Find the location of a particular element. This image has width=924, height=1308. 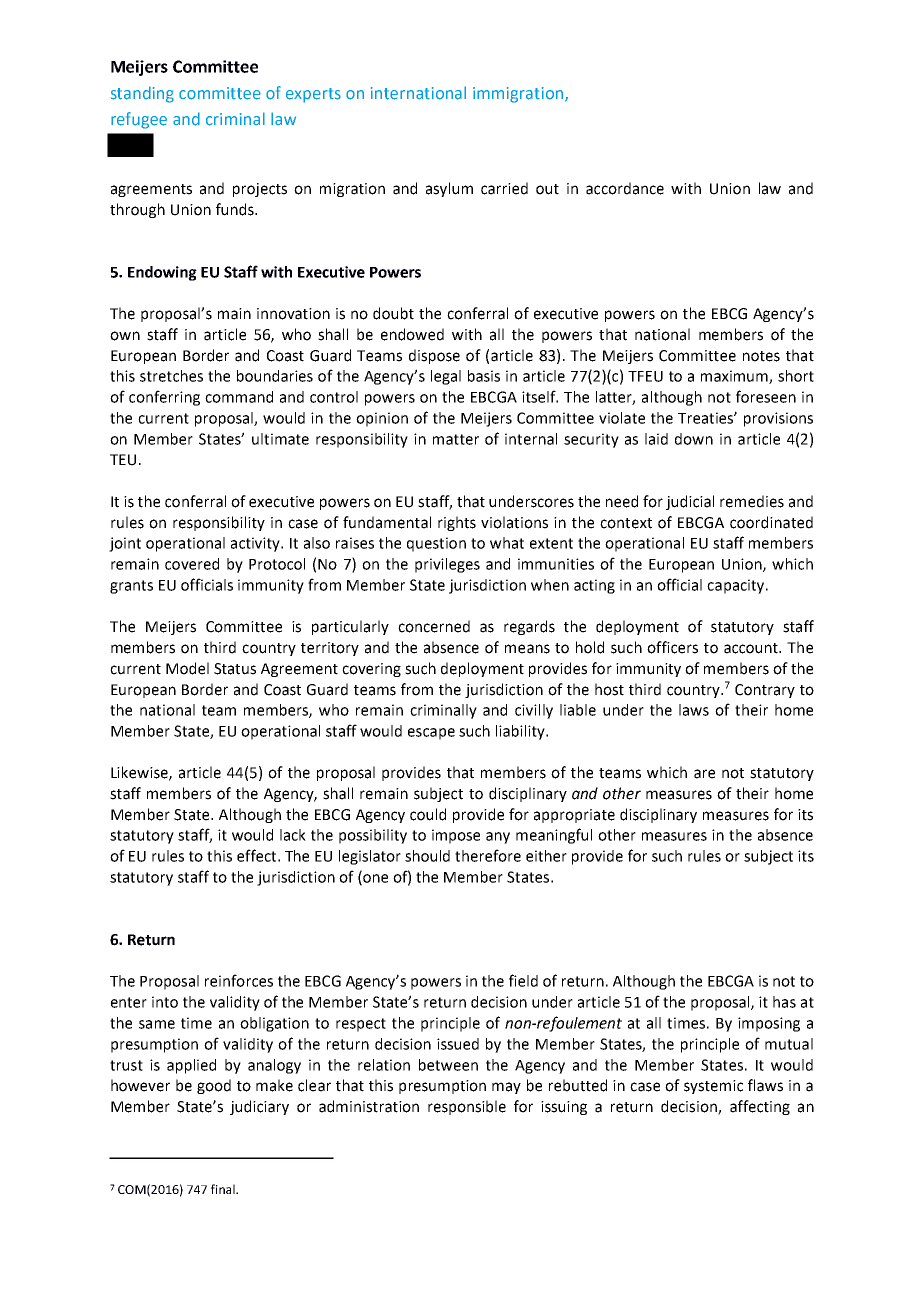

final is located at coordinates (224, 1189).
